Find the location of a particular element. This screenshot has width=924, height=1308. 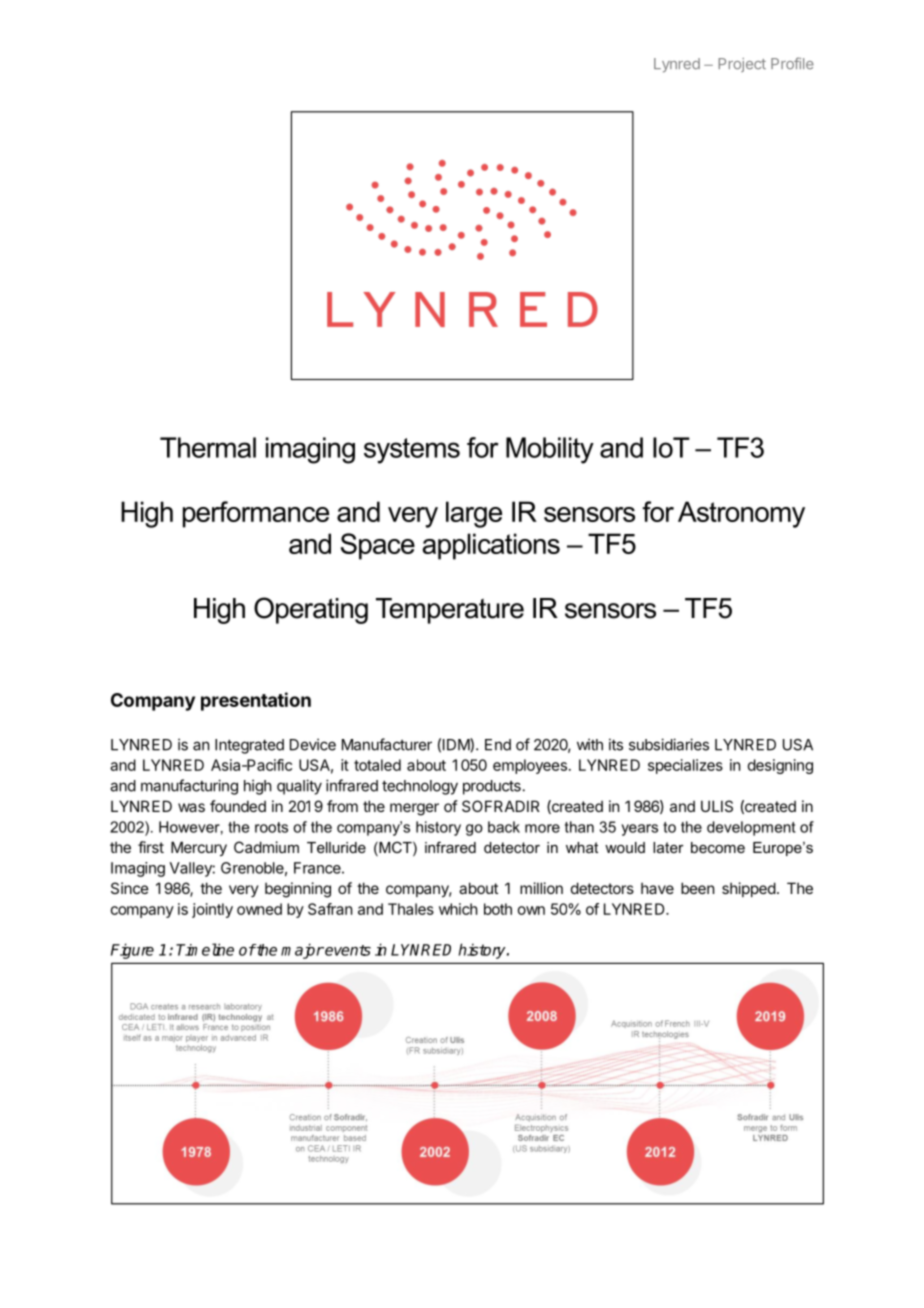

jointly is located at coordinates (212, 910).
